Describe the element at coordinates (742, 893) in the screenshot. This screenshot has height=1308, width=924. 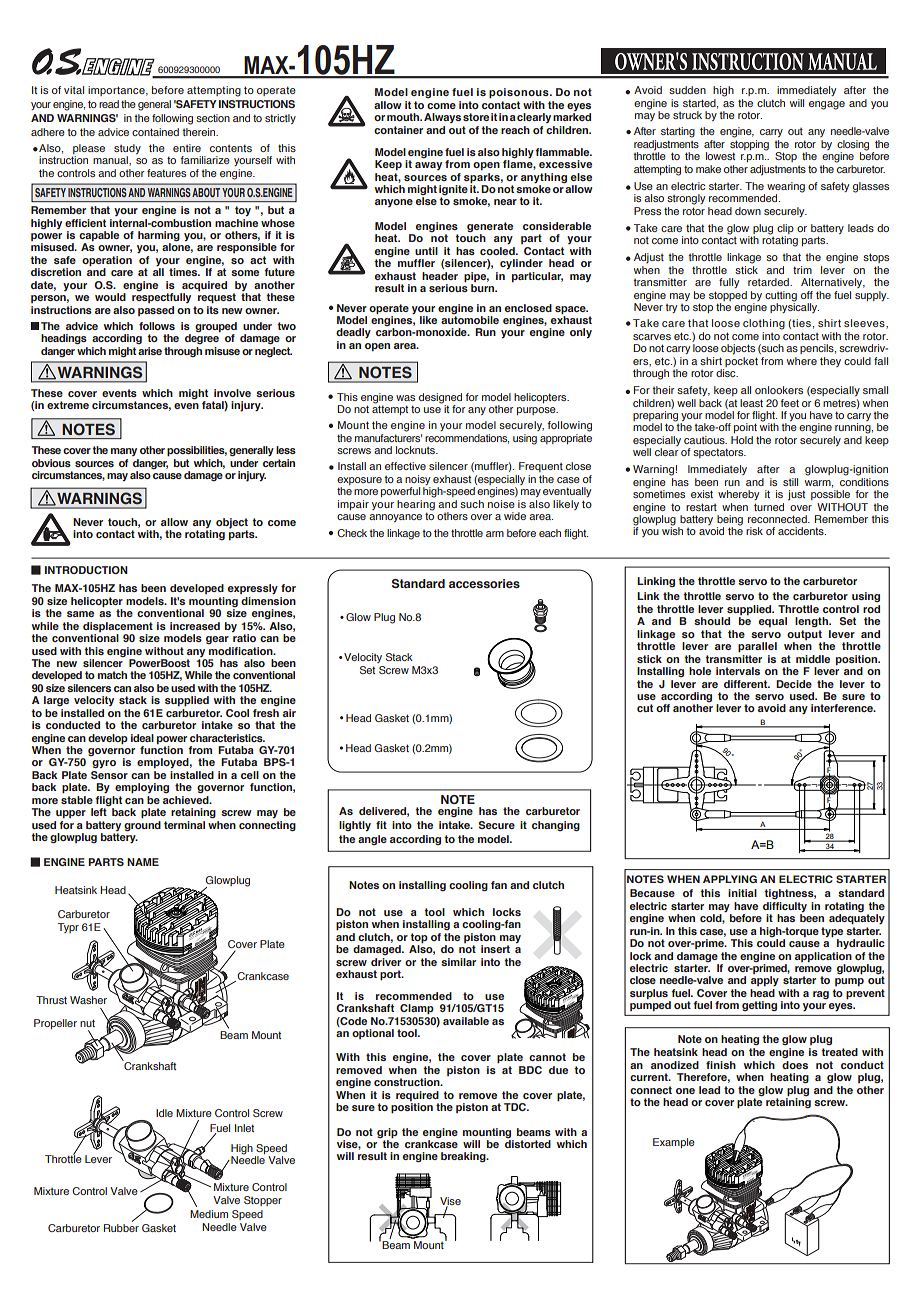
I see `initial` at that location.
